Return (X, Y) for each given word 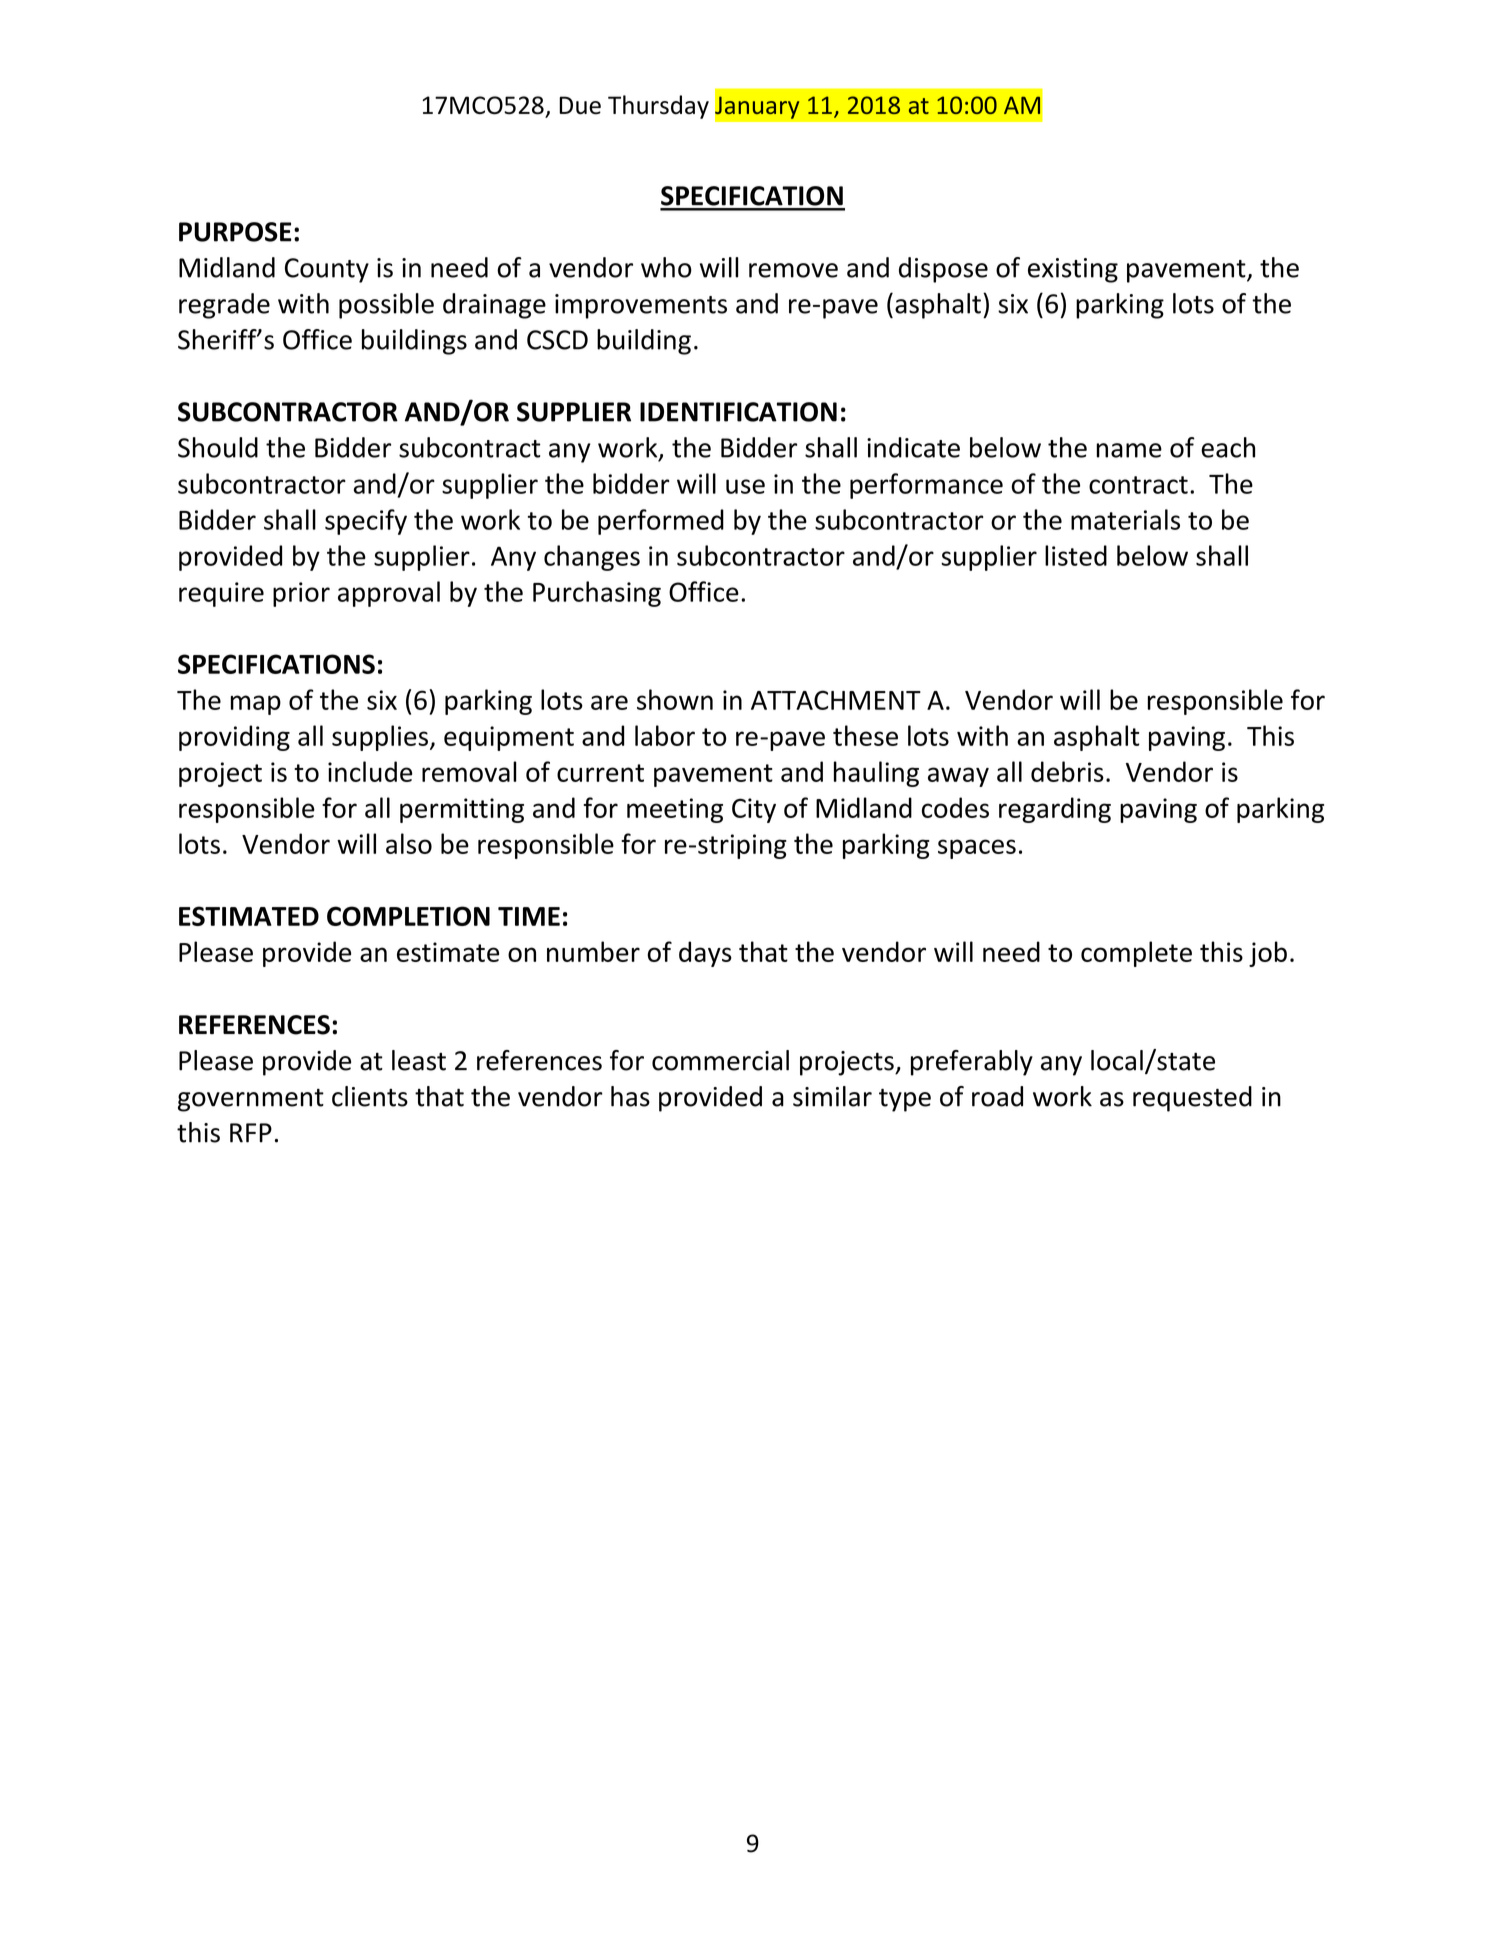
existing (1073, 270)
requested (1192, 1099)
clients (370, 1096)
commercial (720, 1060)
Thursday (658, 107)
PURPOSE (235, 232)
